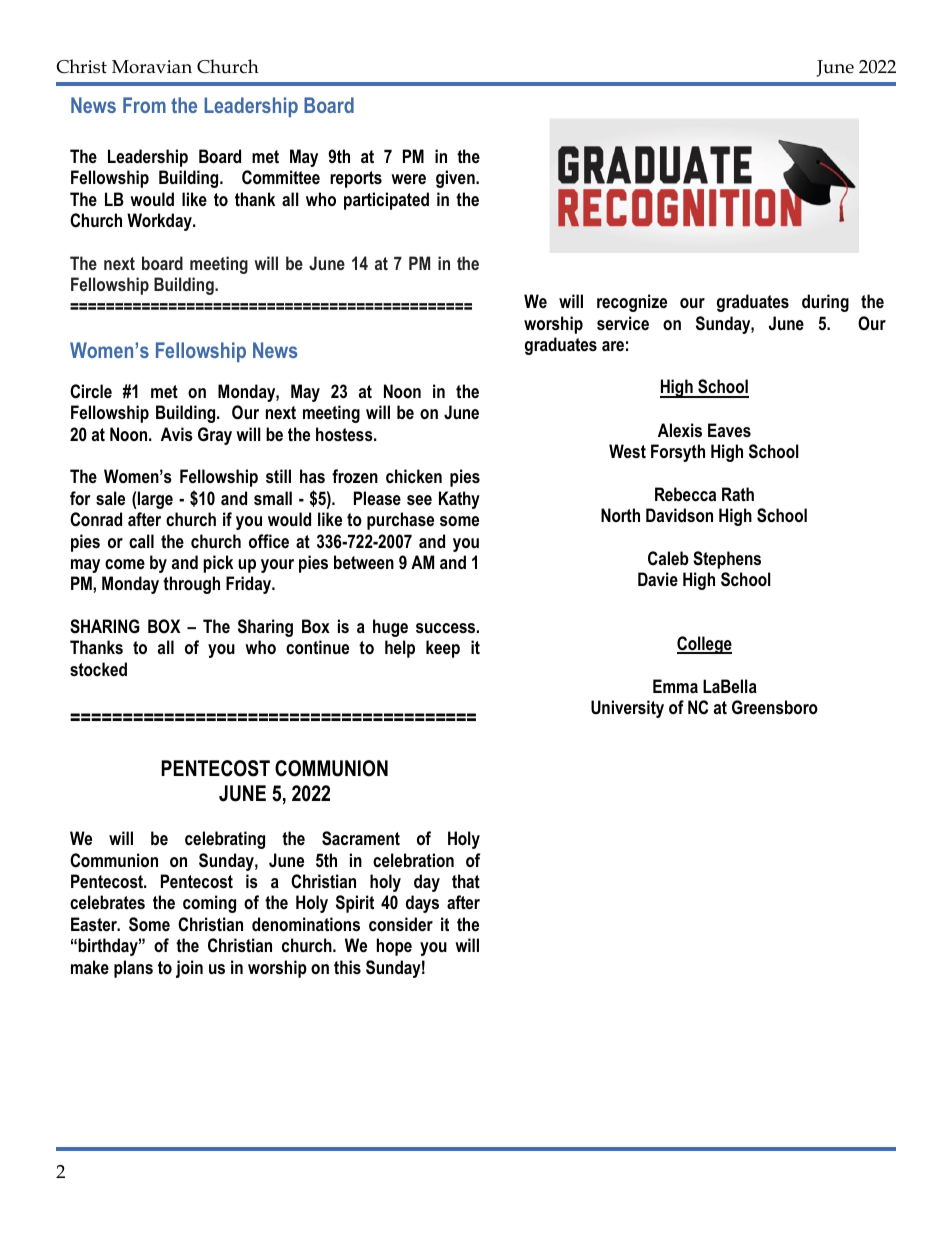 This screenshot has width=952, height=1233. Describe the element at coordinates (98, 669) in the screenshot. I see `stocked` at that location.
